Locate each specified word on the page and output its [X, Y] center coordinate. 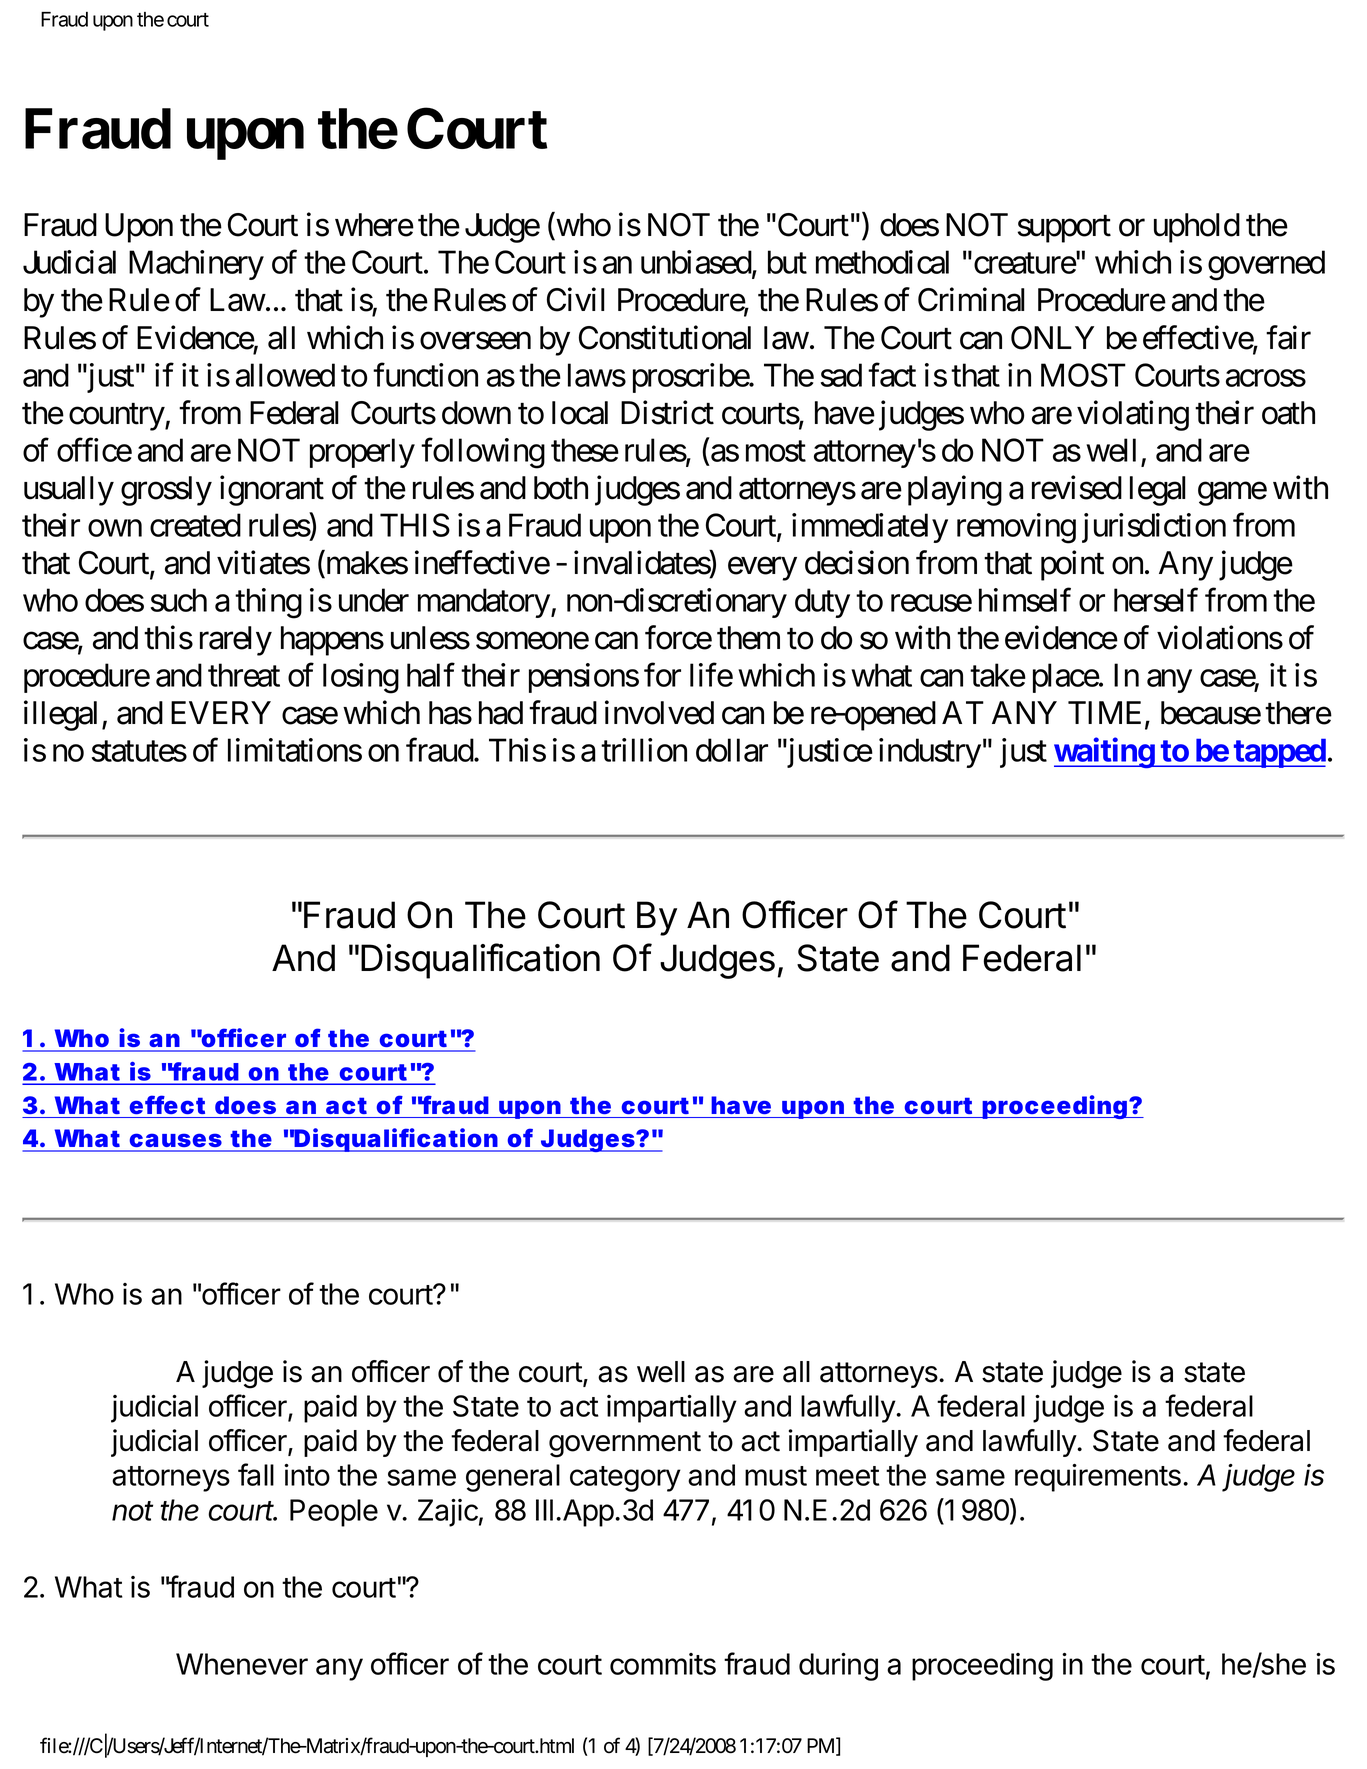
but [787, 262]
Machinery [196, 265]
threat [244, 675]
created [195, 525]
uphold [1197, 228]
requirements [1098, 1478]
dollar [732, 750]
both [561, 488]
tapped [1279, 753]
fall [256, 1474]
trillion [644, 750]
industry [930, 753]
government [625, 1444]
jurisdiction [1154, 528]
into [307, 1475]
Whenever [242, 1664]
